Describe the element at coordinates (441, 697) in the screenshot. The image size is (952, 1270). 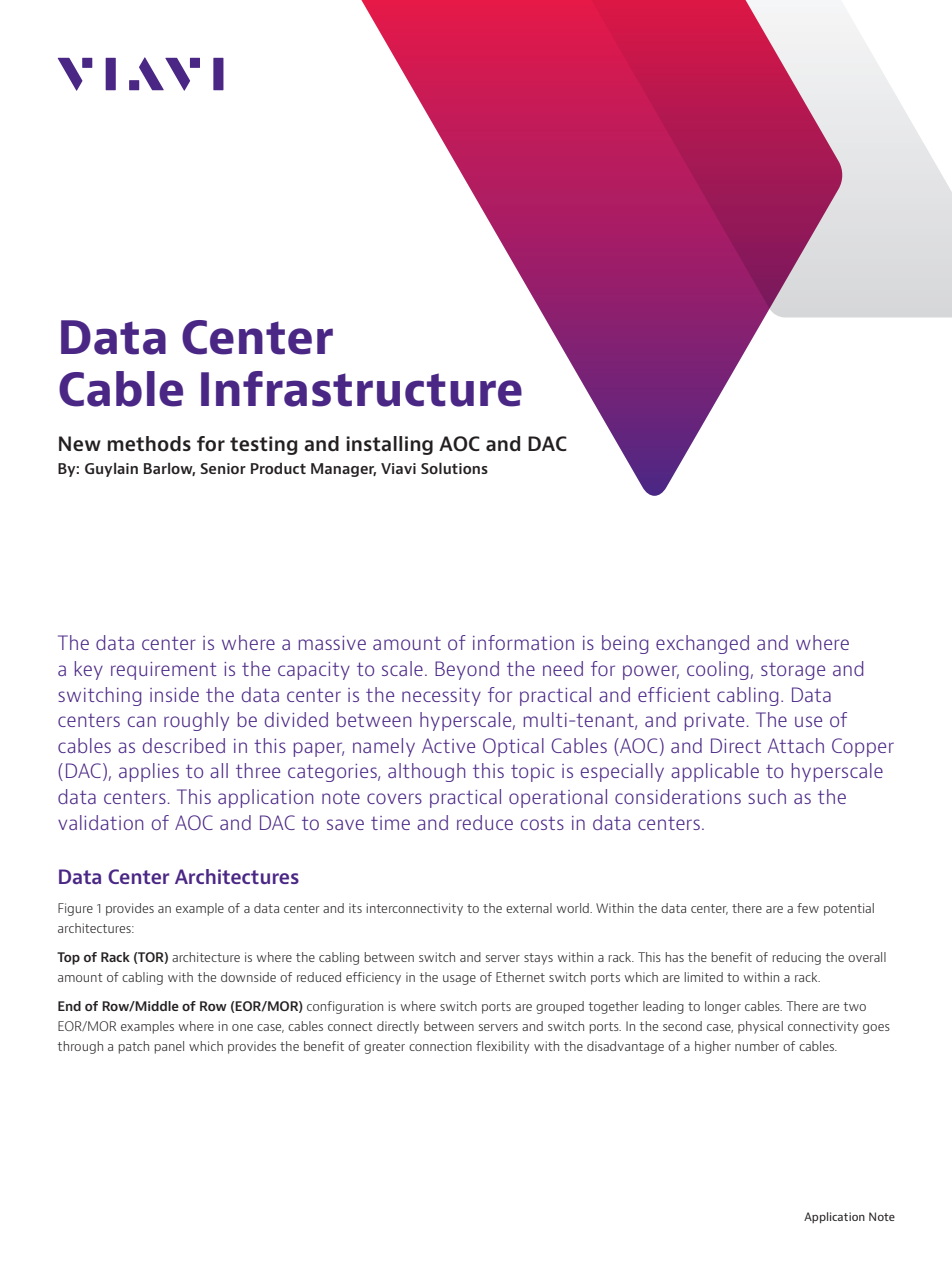
I see `necessity` at that location.
